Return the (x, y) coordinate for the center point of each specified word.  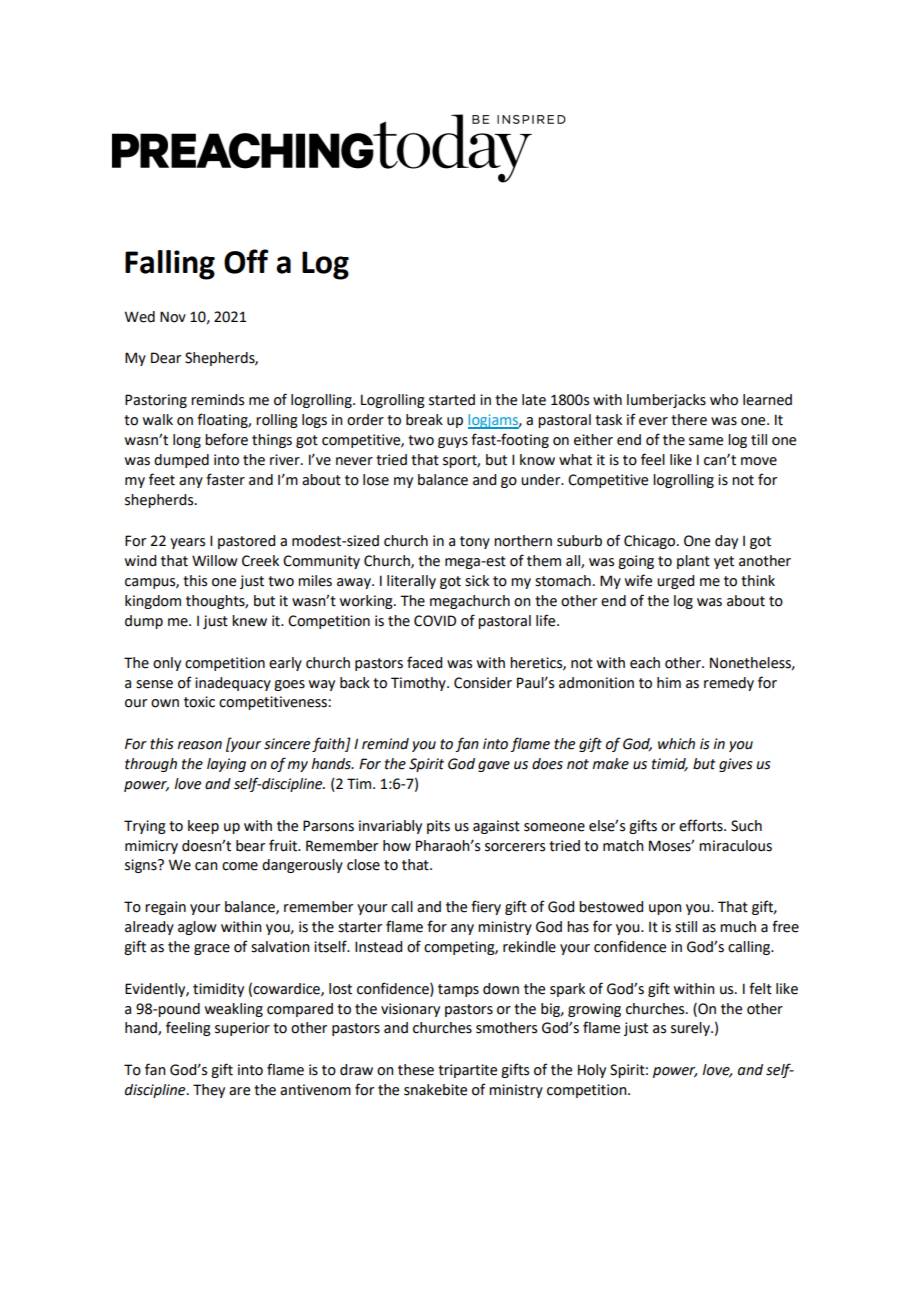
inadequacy (233, 684)
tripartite (467, 1071)
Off (246, 261)
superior (242, 1029)
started (452, 400)
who (724, 400)
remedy (729, 684)
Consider (483, 683)
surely (691, 1029)
